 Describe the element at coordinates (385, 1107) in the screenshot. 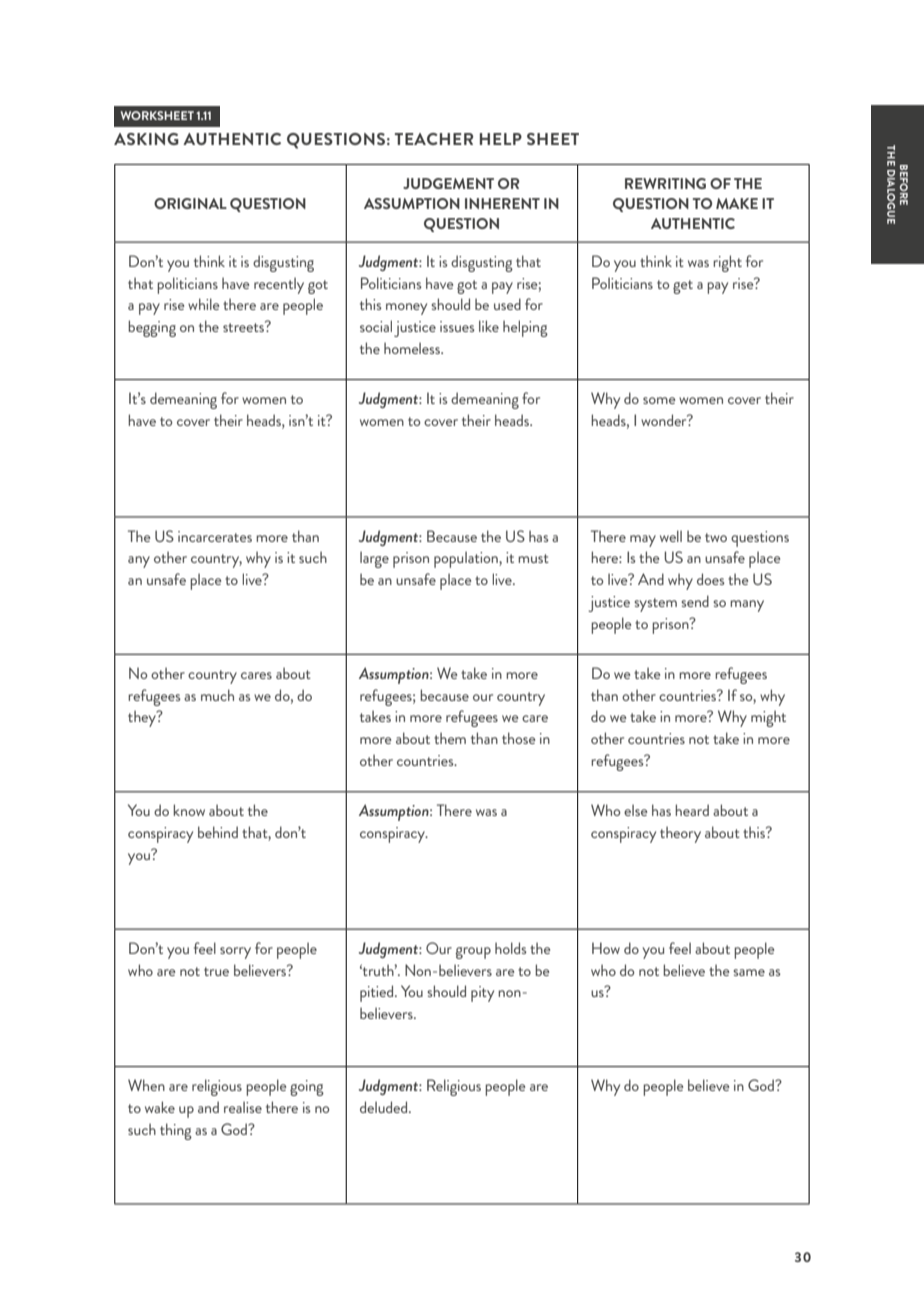

I see `deluded` at that location.
